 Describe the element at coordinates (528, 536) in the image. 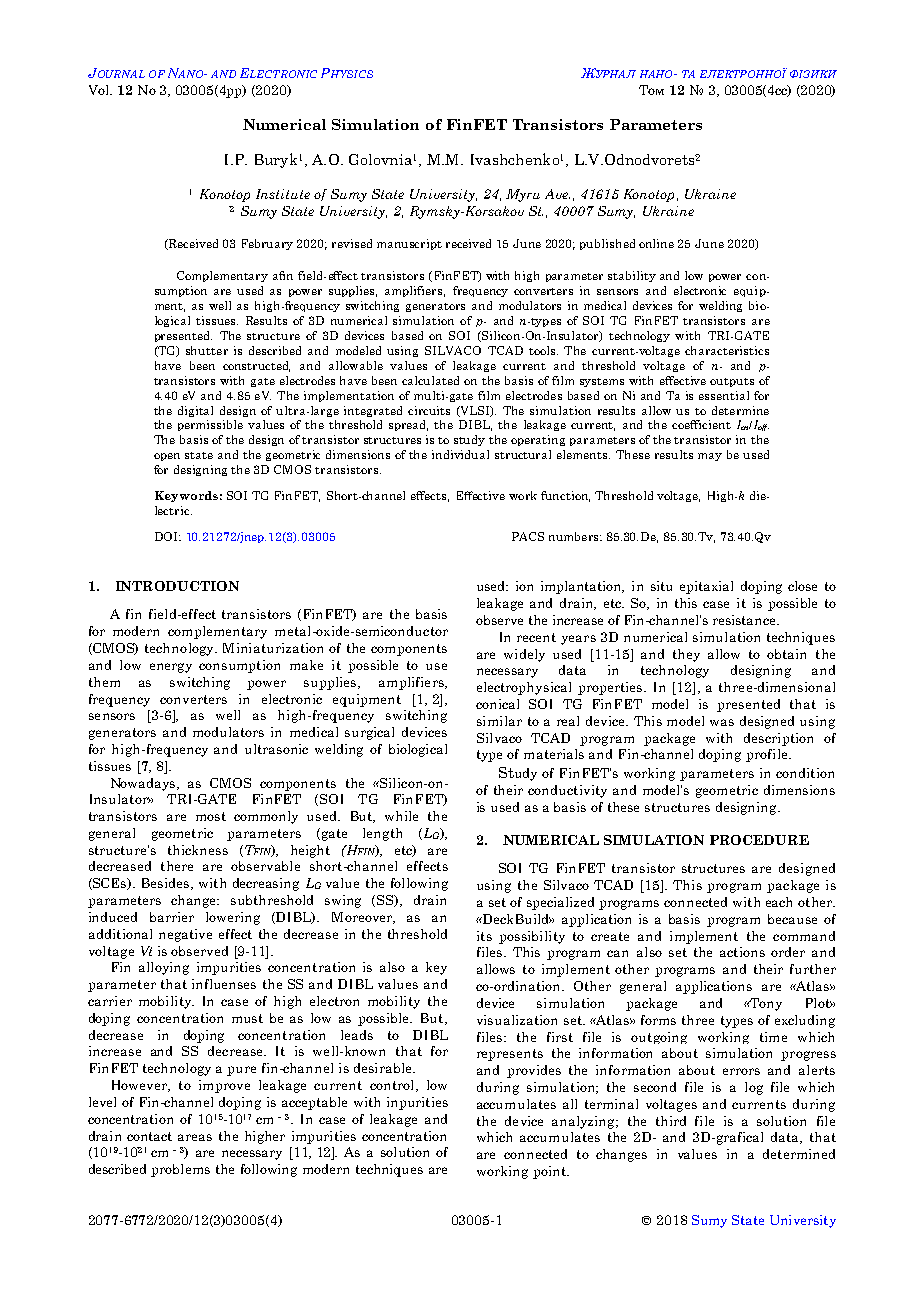

I see `PACS` at that location.
